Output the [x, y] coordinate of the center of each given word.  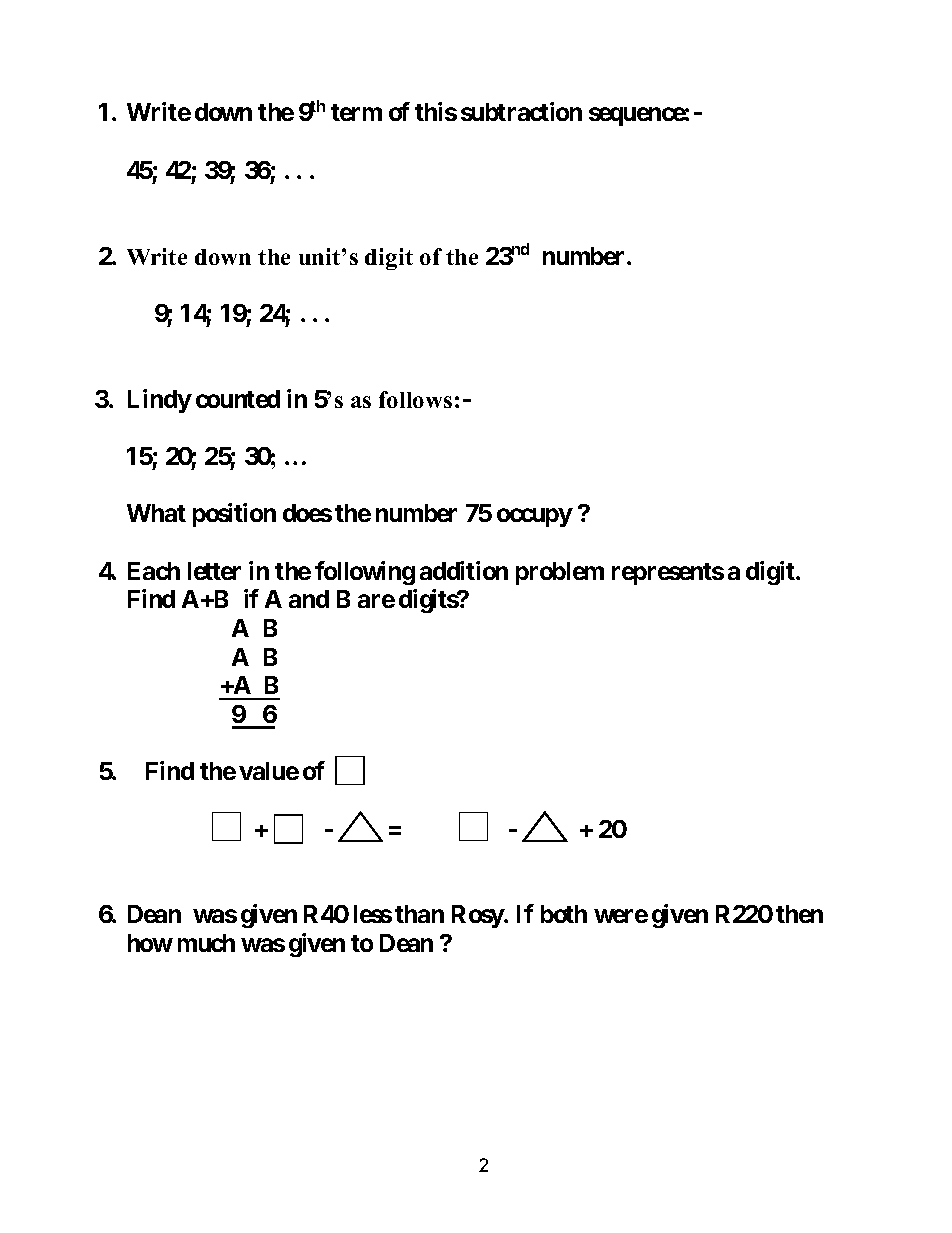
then [799, 914]
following [365, 573]
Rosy [478, 916]
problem [560, 573]
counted [238, 399]
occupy [534, 518]
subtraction [521, 111]
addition [464, 570]
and [309, 599]
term [356, 112]
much [206, 943]
